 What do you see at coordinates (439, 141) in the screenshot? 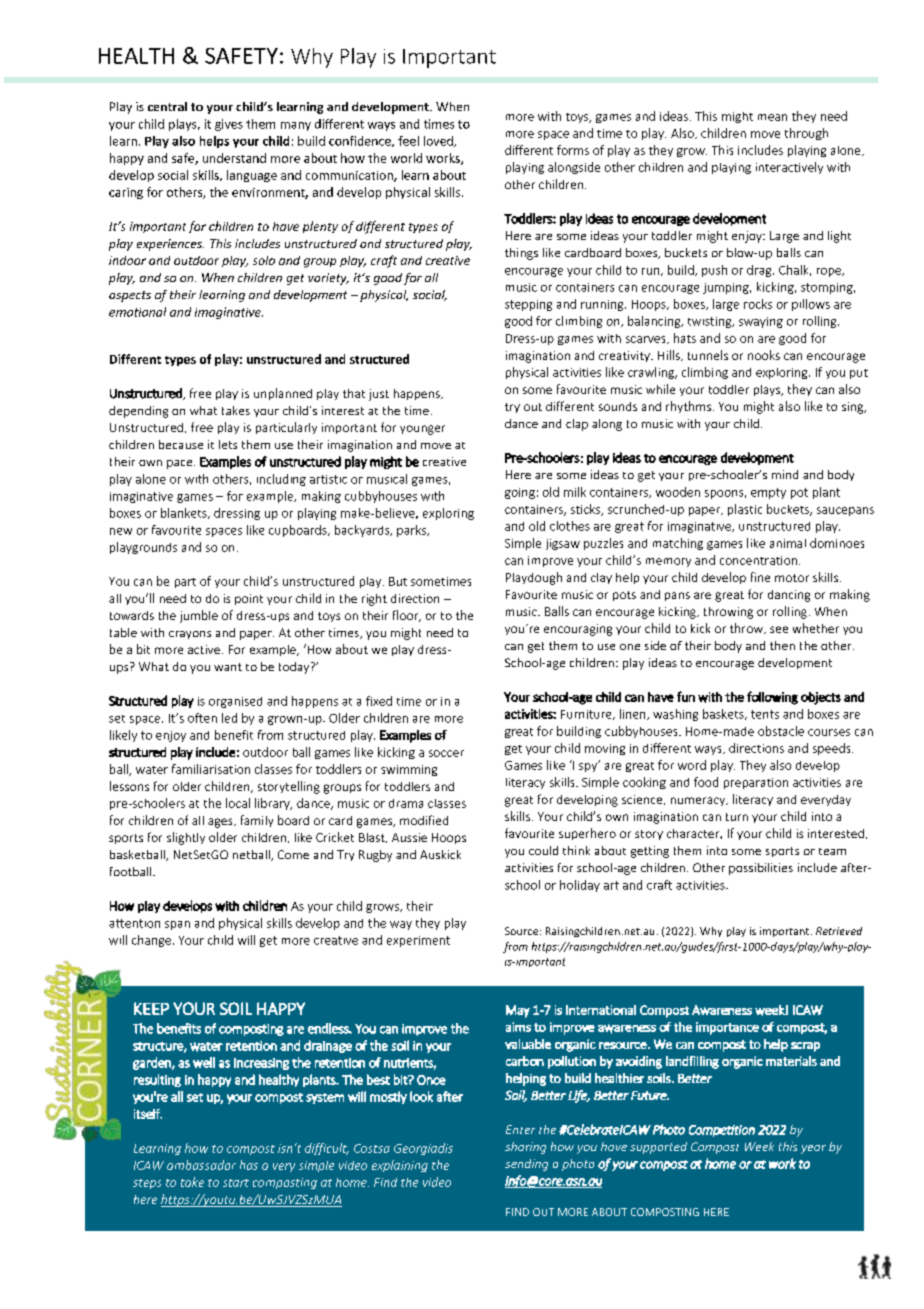
I see `loved` at bounding box center [439, 141].
